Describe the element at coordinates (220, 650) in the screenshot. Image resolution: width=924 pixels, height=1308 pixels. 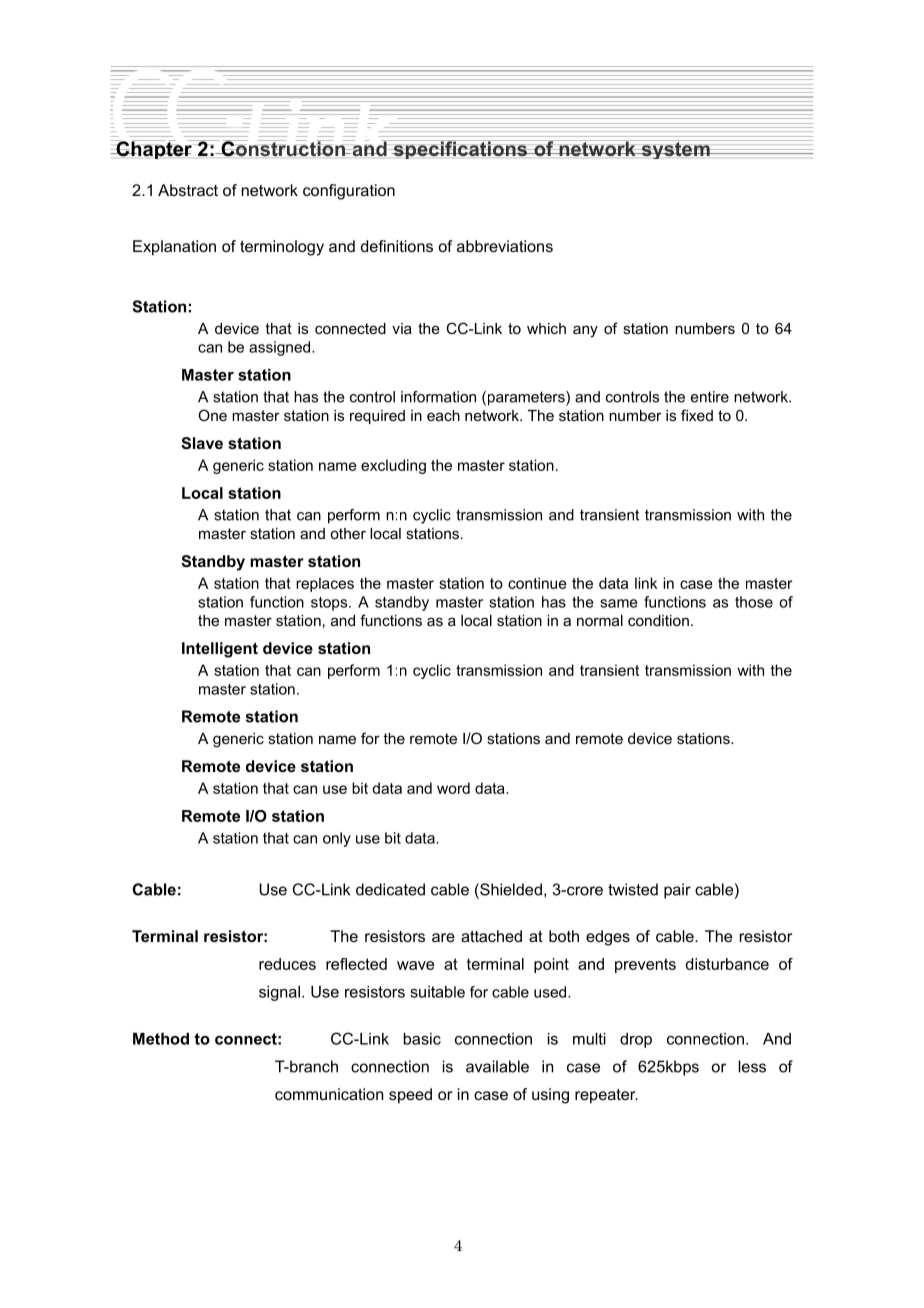
I see `Intelligent` at that location.
